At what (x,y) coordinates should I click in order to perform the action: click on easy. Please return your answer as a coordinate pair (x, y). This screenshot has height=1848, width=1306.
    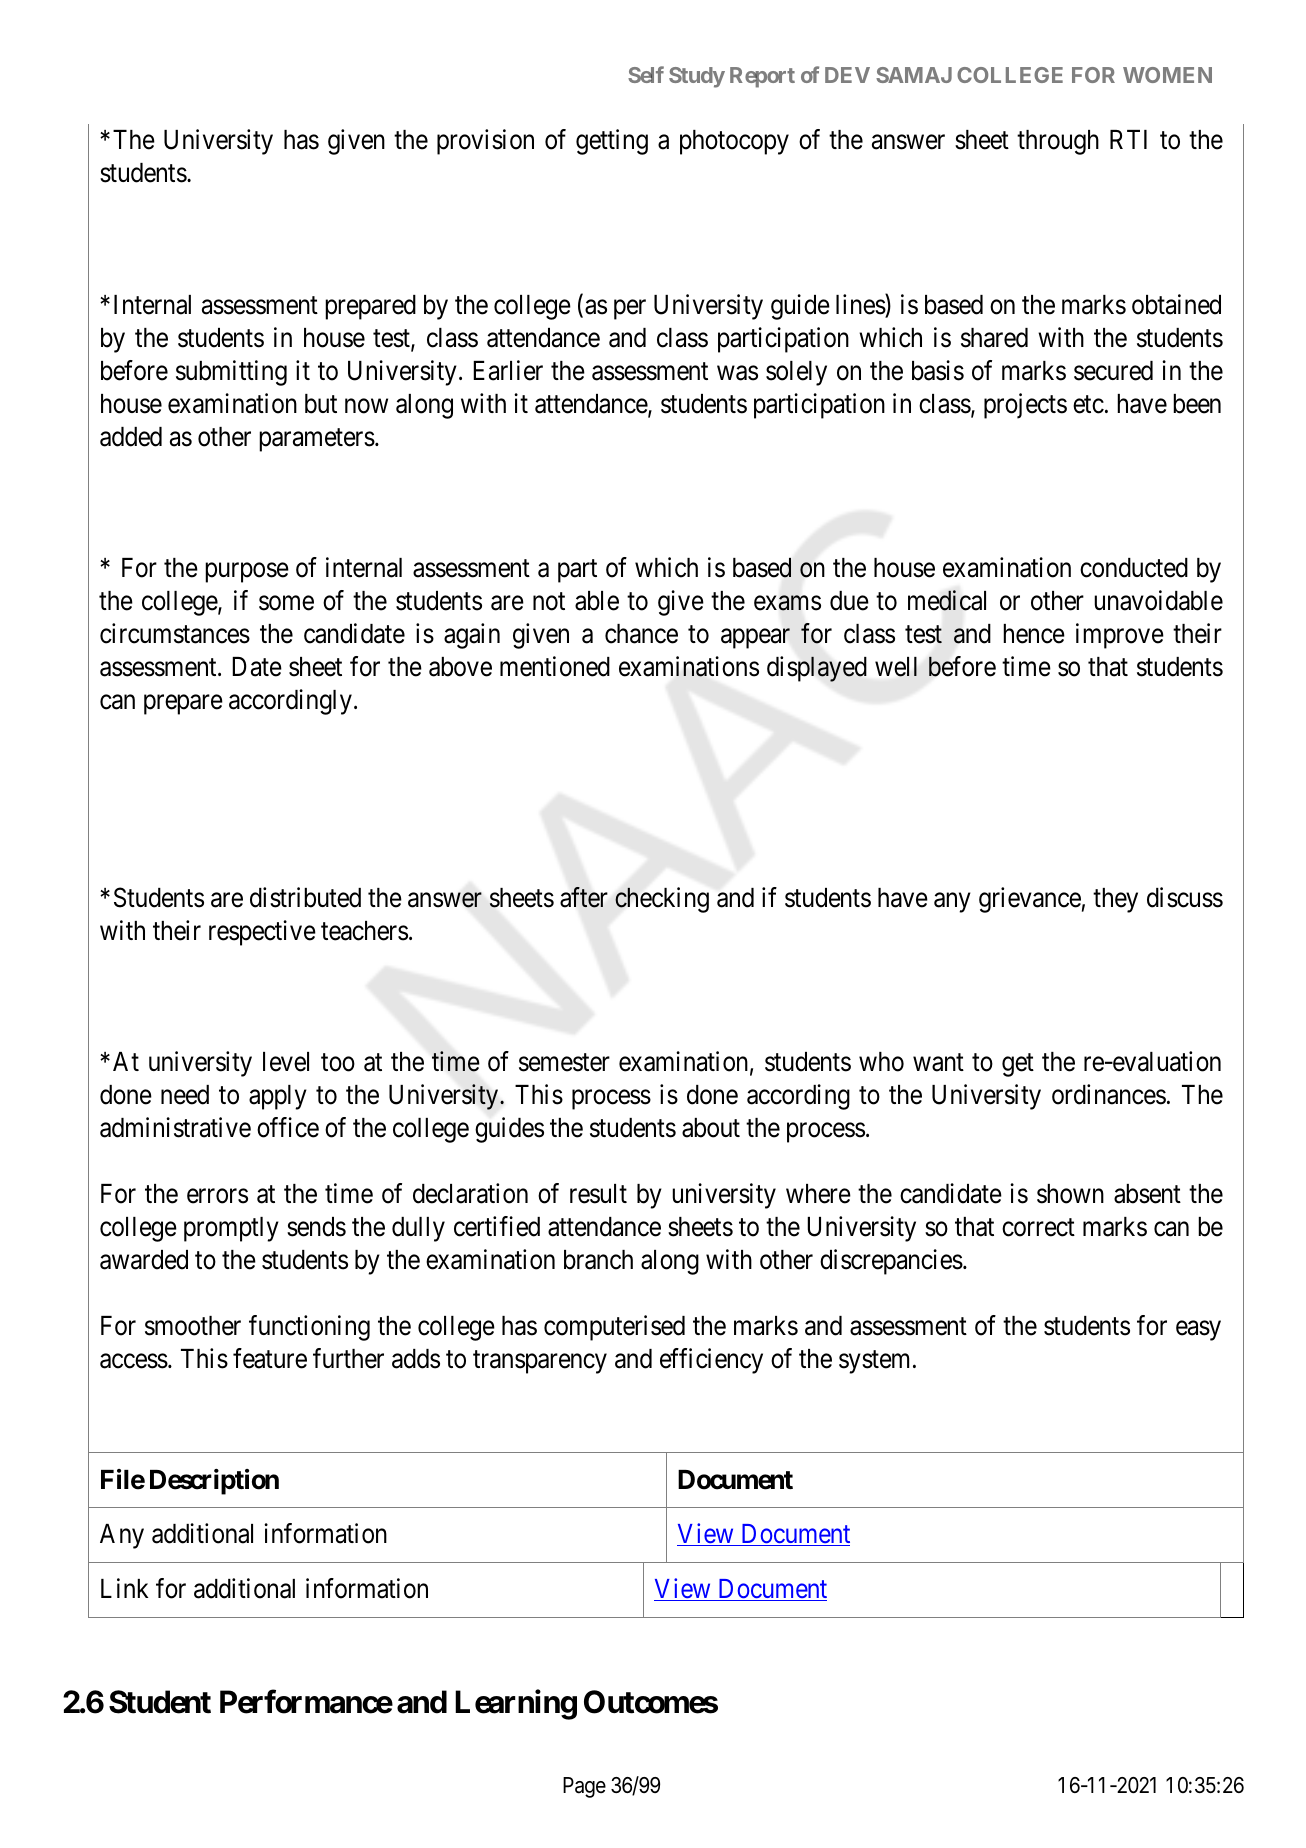
    Looking at the image, I should click on (1198, 1331).
